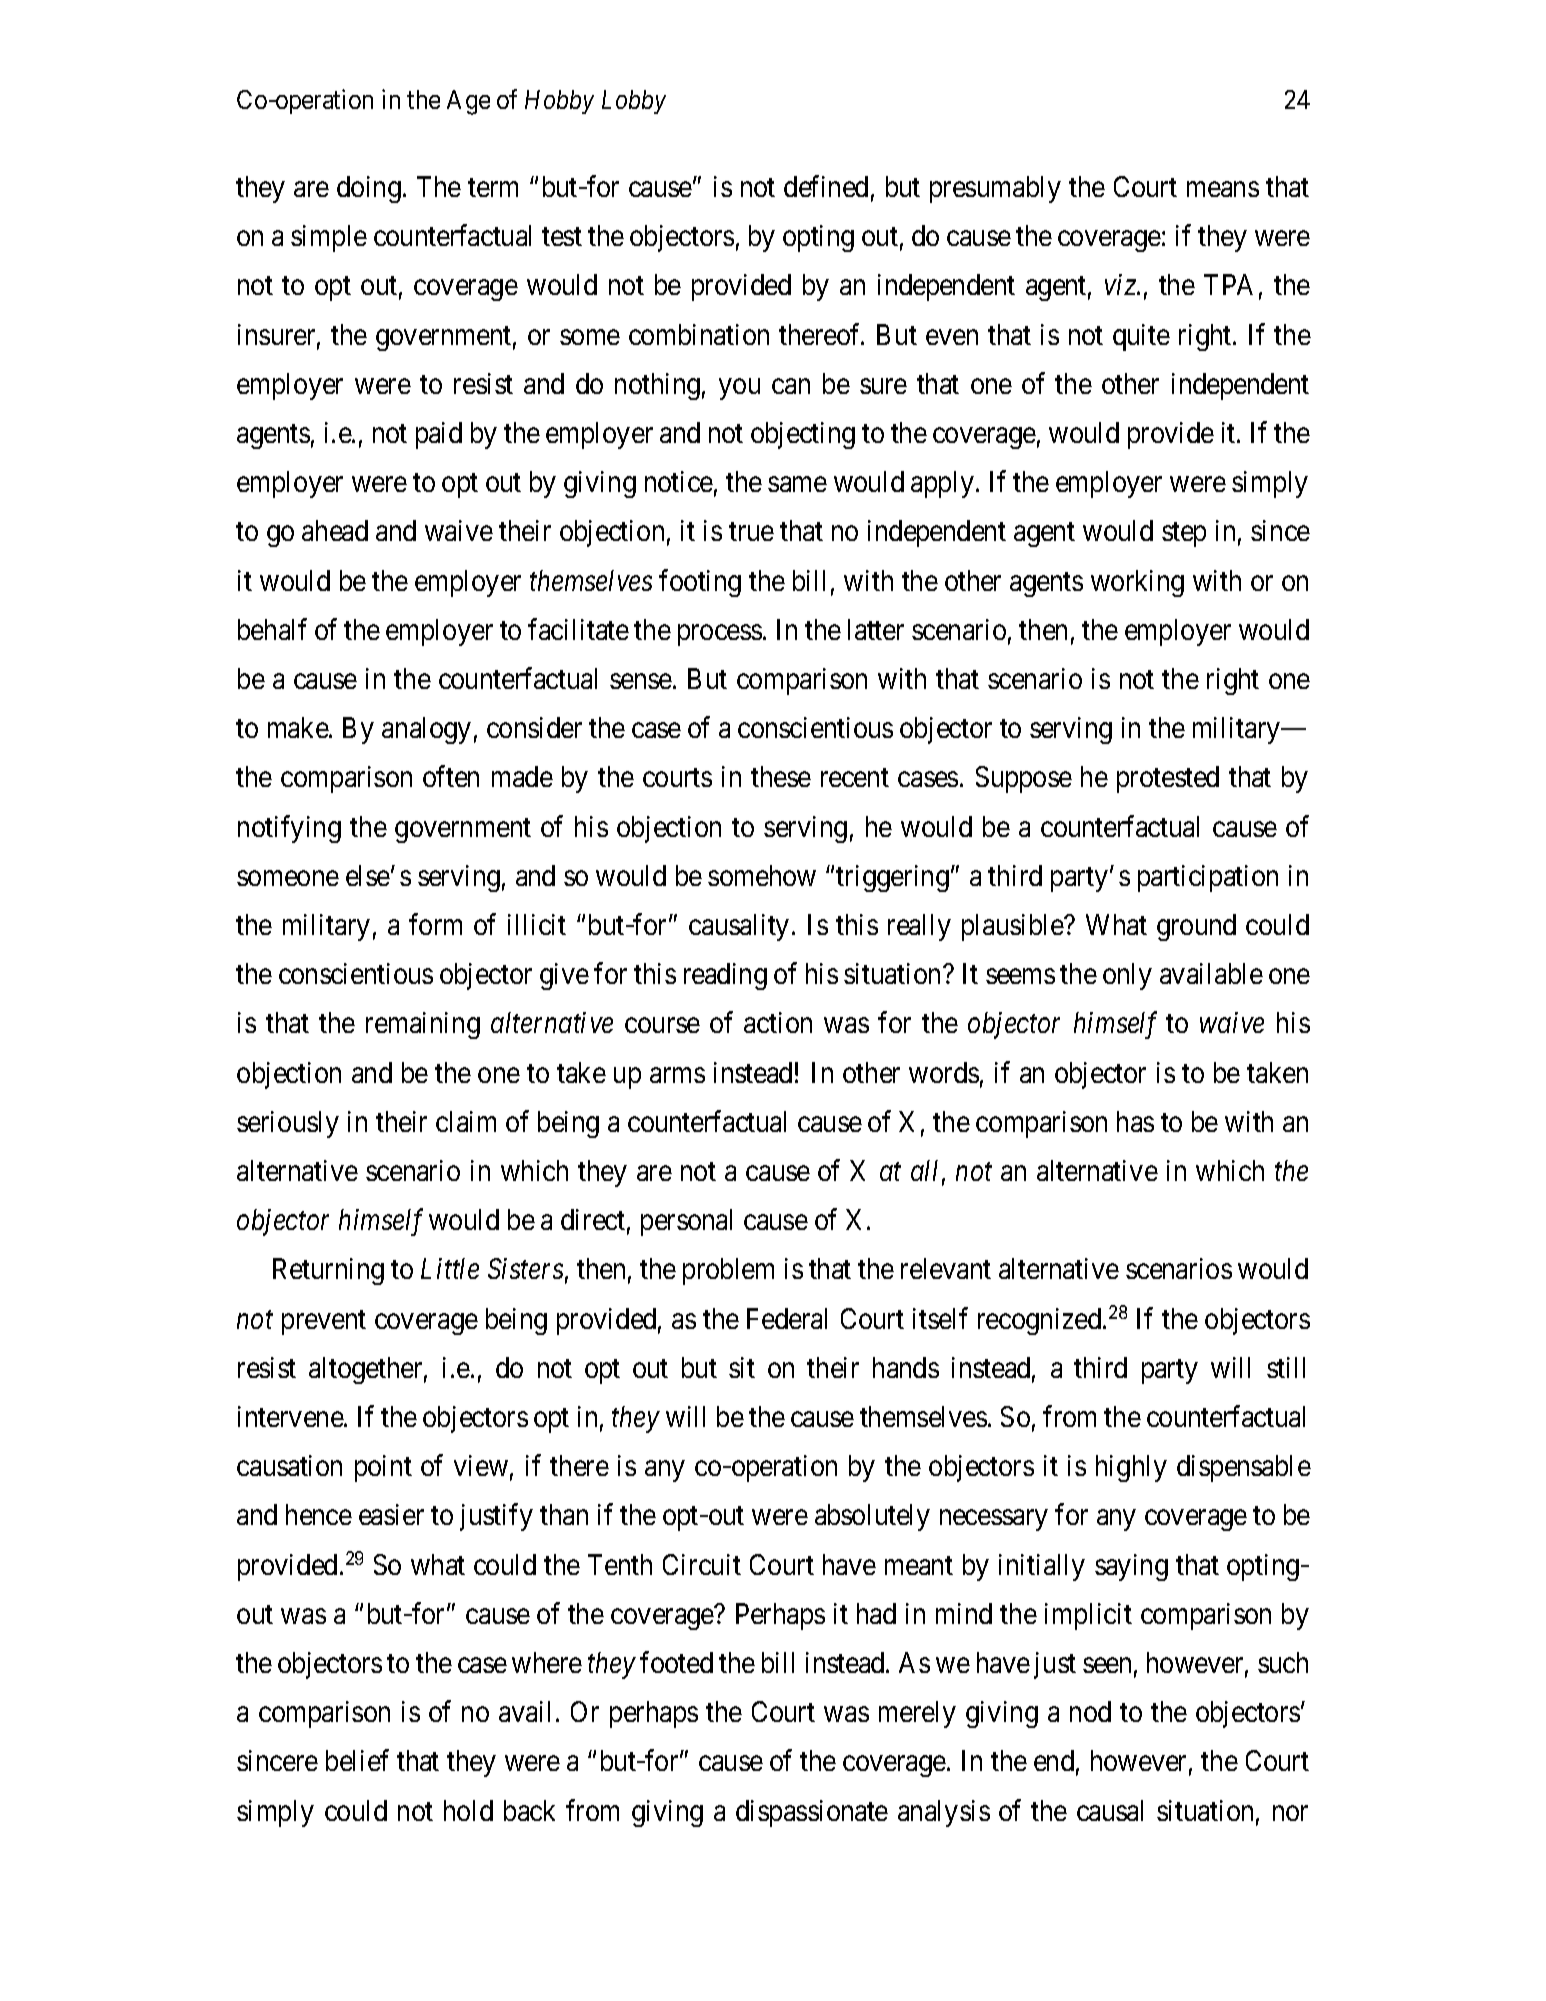 The width and height of the page is (1546, 2001). I want to click on ahead, so click(335, 530).
